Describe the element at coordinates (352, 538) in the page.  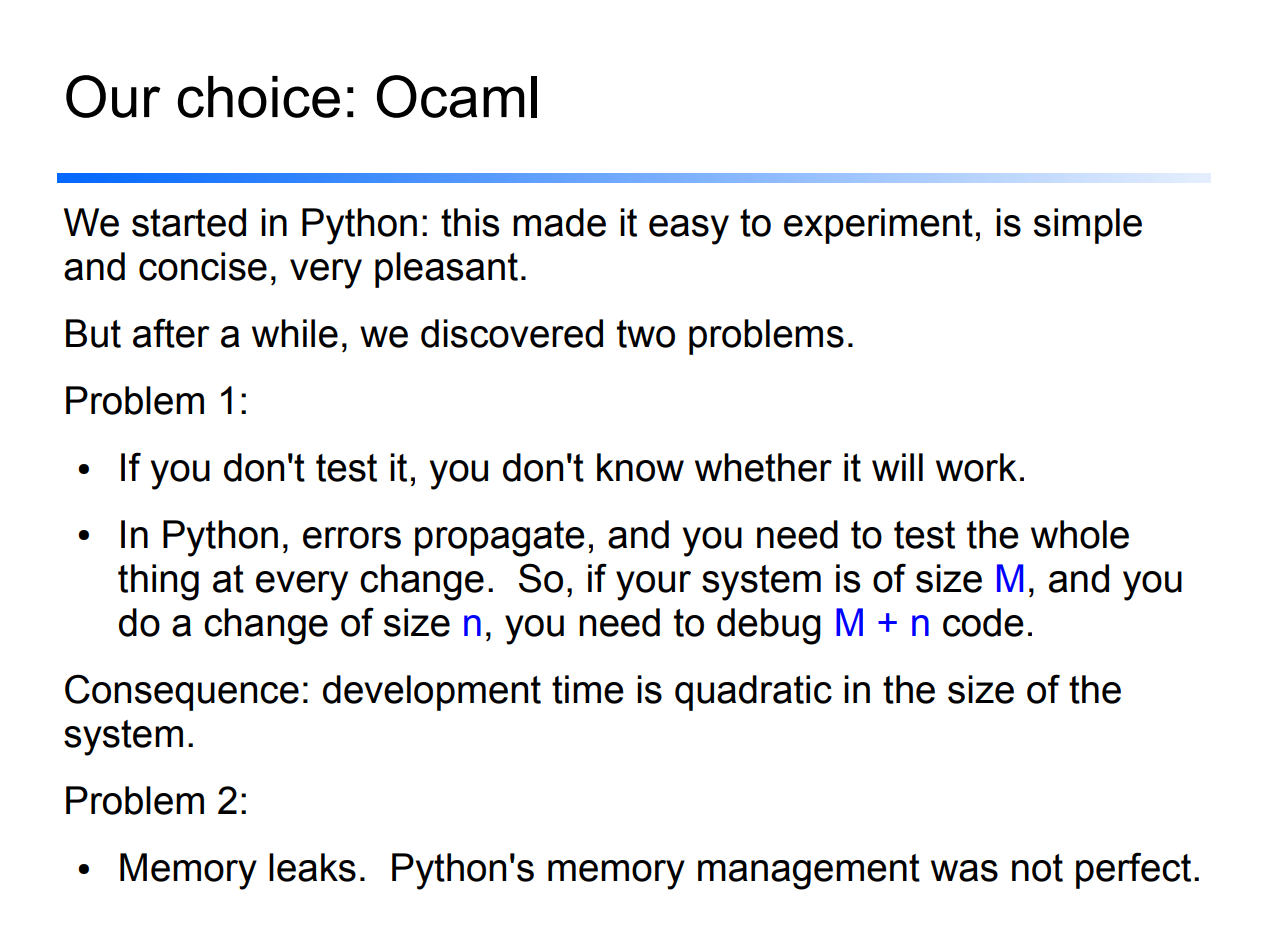
I see `errors` at that location.
